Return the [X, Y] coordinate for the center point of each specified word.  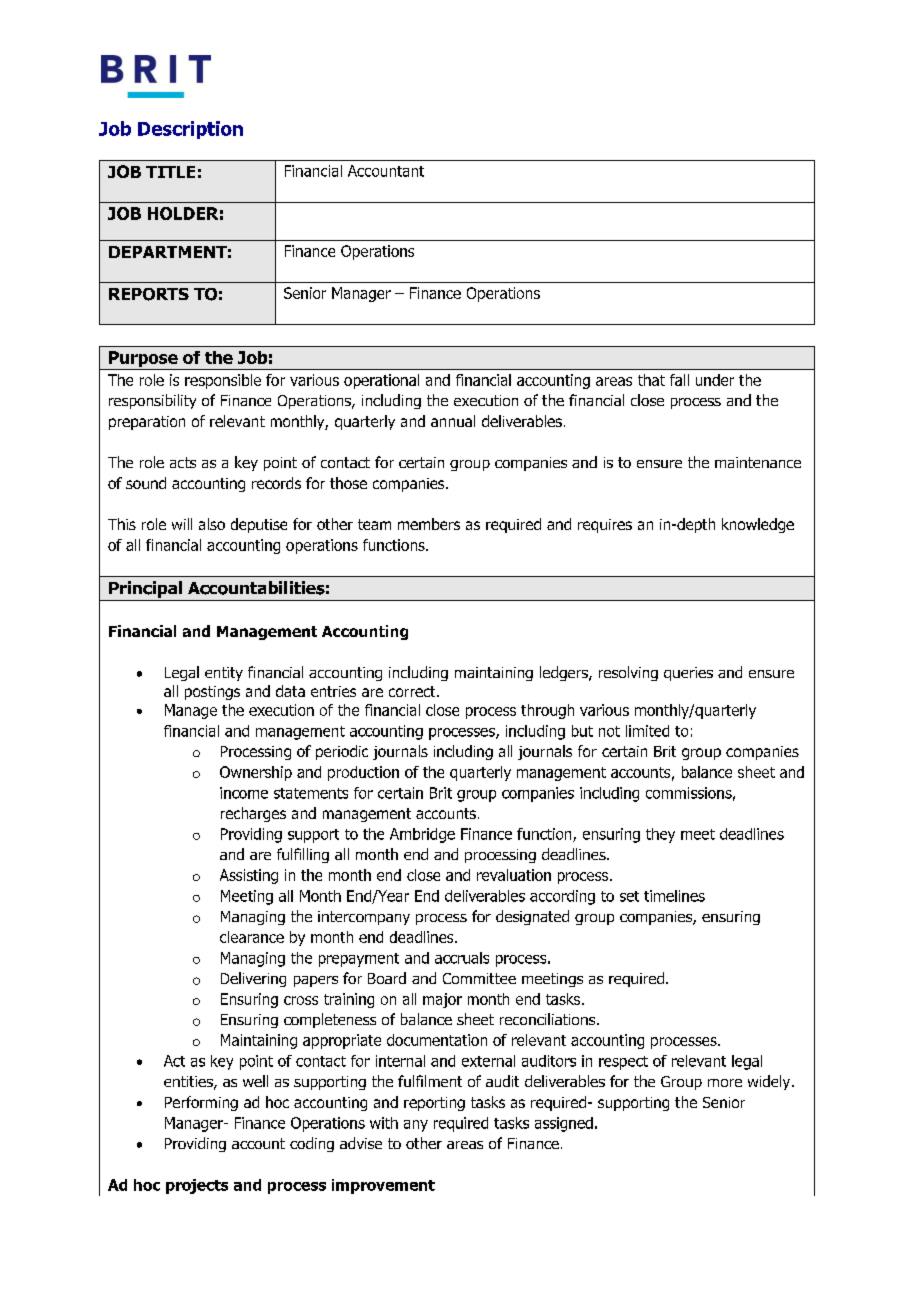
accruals [462, 958]
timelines [674, 896]
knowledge [758, 525]
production [363, 773]
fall [679, 380]
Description [190, 130]
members [429, 524]
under [715, 380]
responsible [223, 381]
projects [197, 1186]
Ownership [256, 773]
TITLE [170, 172]
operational [381, 381]
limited [647, 731]
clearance [252, 937]
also [212, 524]
